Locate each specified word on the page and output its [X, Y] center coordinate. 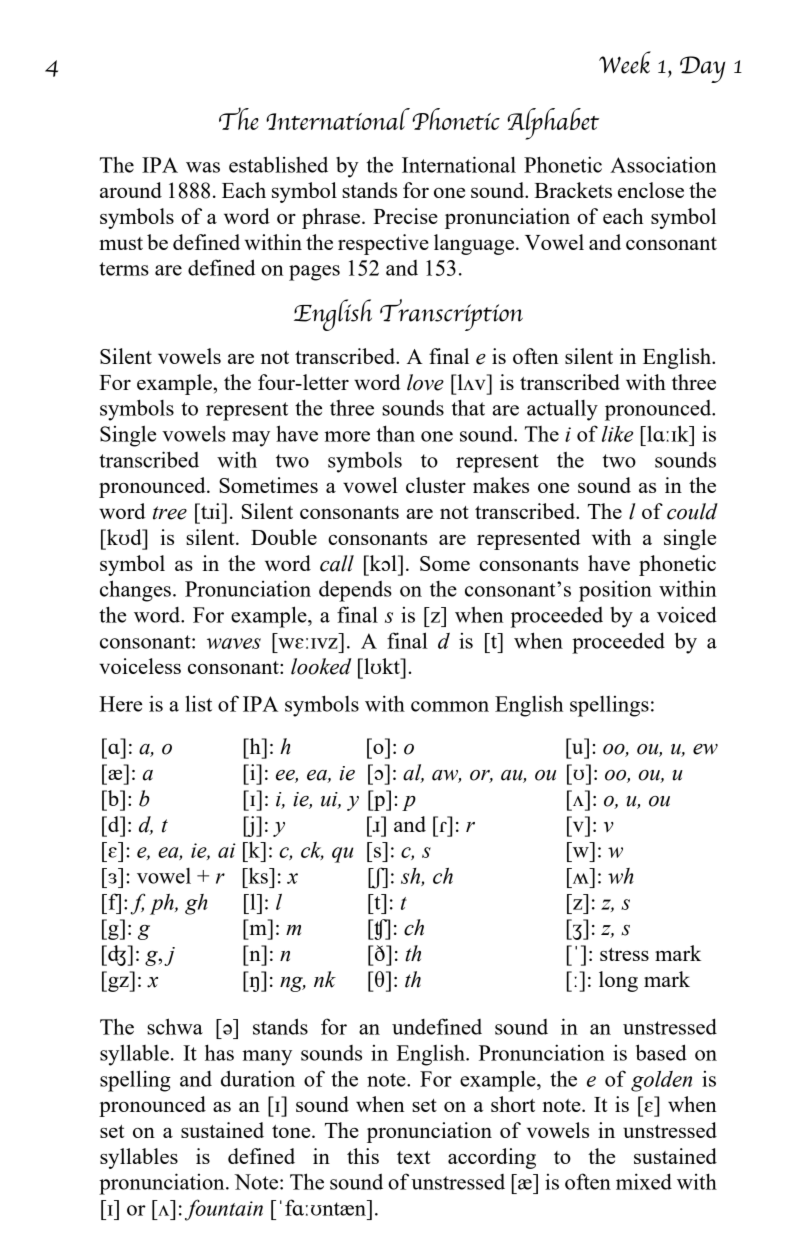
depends [355, 591]
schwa [175, 1026]
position [615, 591]
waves [234, 643]
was [203, 167]
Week [625, 62]
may [251, 439]
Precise [405, 216]
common [450, 706]
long [618, 981]
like [617, 434]
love [425, 382]
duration [258, 1078]
